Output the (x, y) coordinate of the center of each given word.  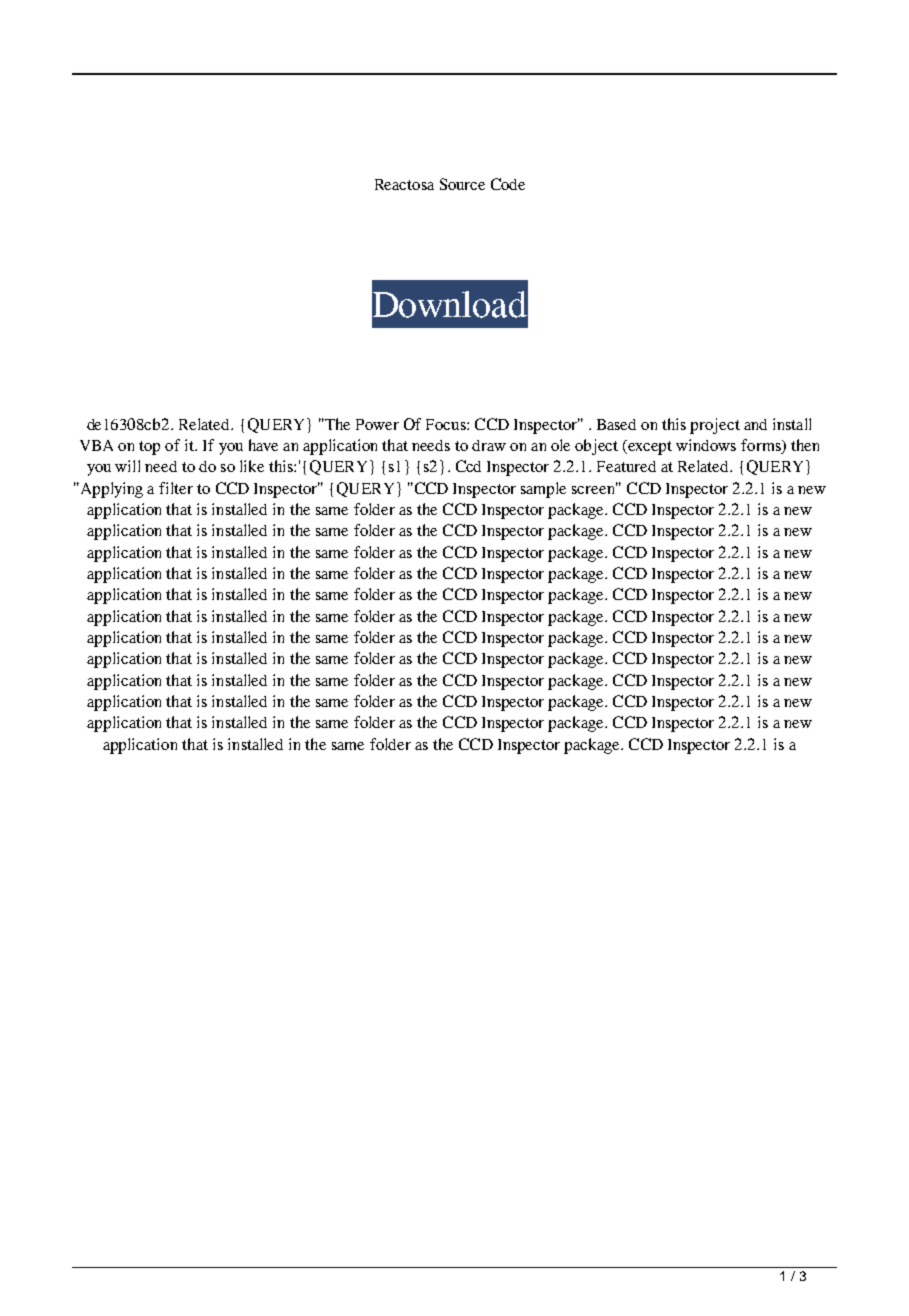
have (263, 445)
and (755, 424)
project (715, 426)
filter (176, 488)
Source (462, 184)
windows (706, 445)
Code (508, 184)
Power (377, 424)
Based (616, 424)
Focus (447, 424)
